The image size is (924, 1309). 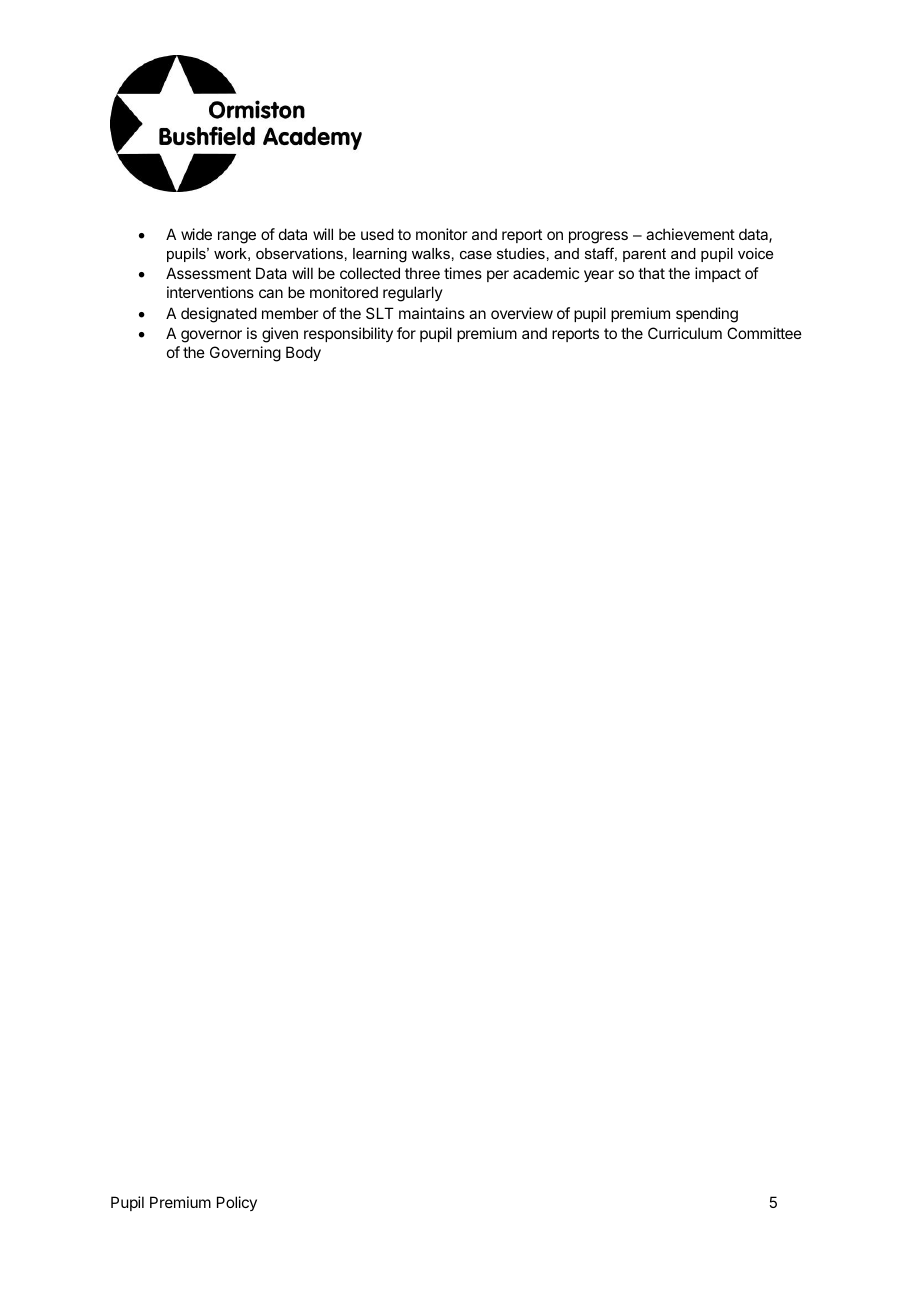 I want to click on Governing, so click(x=245, y=354).
